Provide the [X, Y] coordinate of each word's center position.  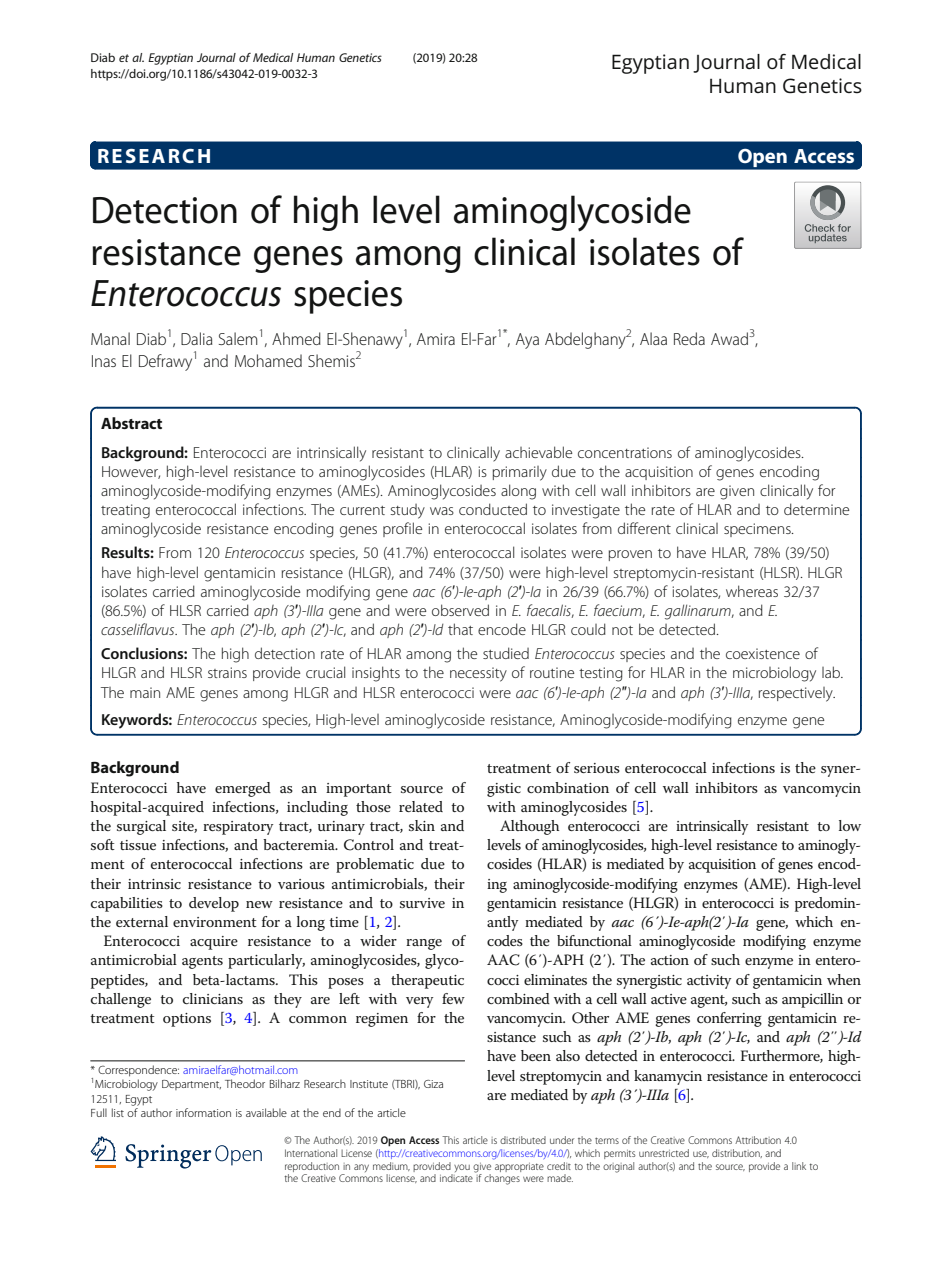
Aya [527, 341]
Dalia [197, 338]
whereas [752, 591]
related [421, 806]
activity [709, 982]
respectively [797, 694]
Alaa [653, 338]
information [203, 1112]
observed [460, 610]
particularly [266, 961]
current [362, 510]
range [424, 944]
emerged [243, 789]
